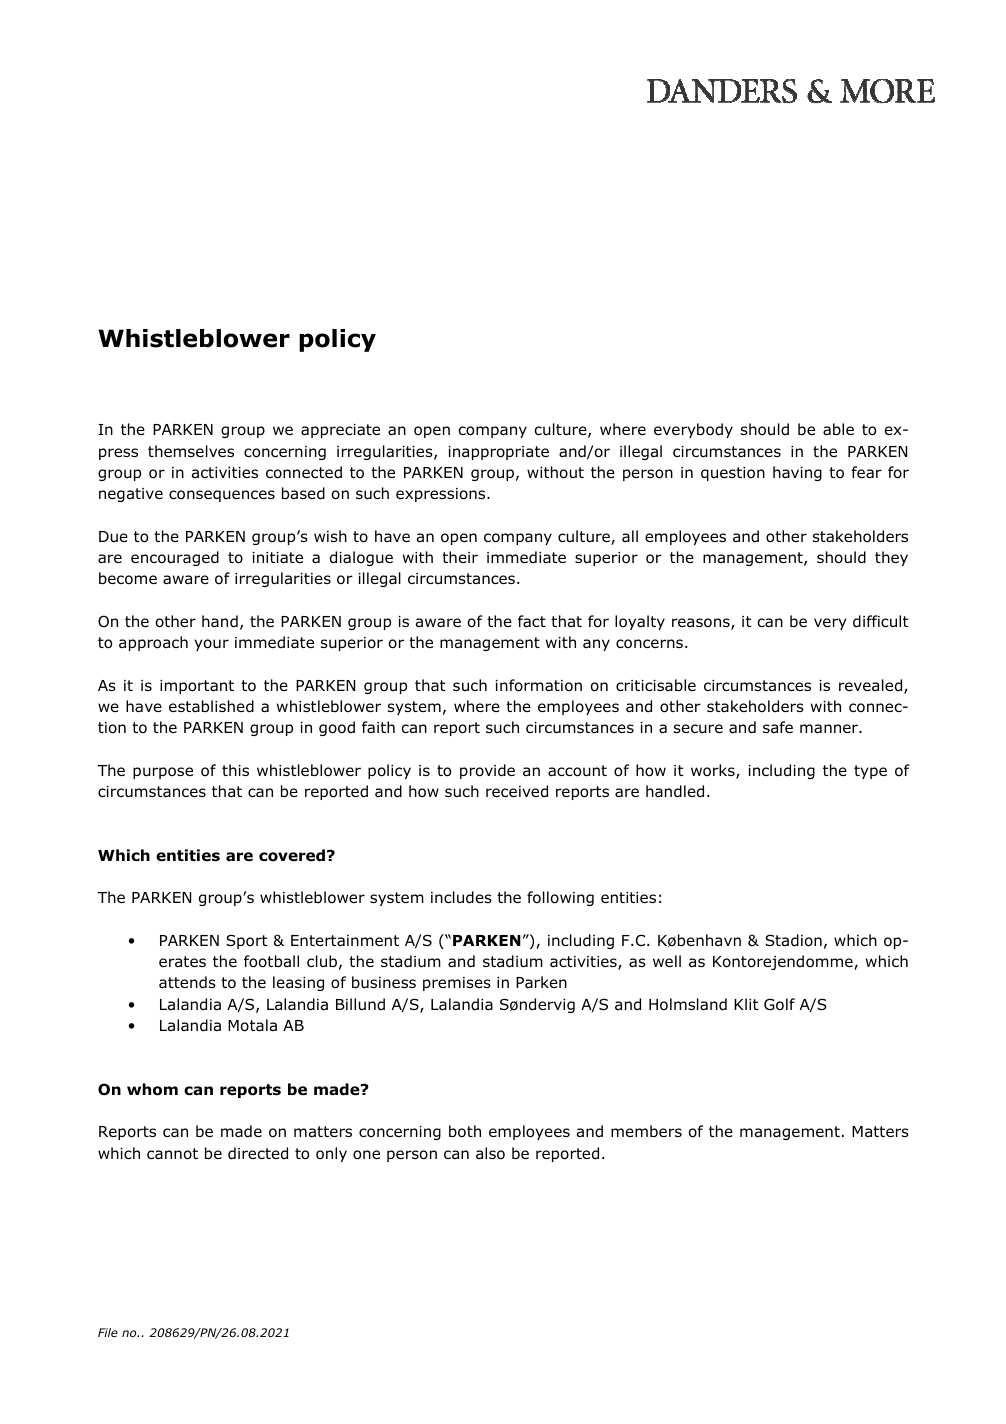 Image resolution: width=1006 pixels, height=1424 pixels. What do you see at coordinates (872, 686) in the image?
I see `revealed` at bounding box center [872, 686].
